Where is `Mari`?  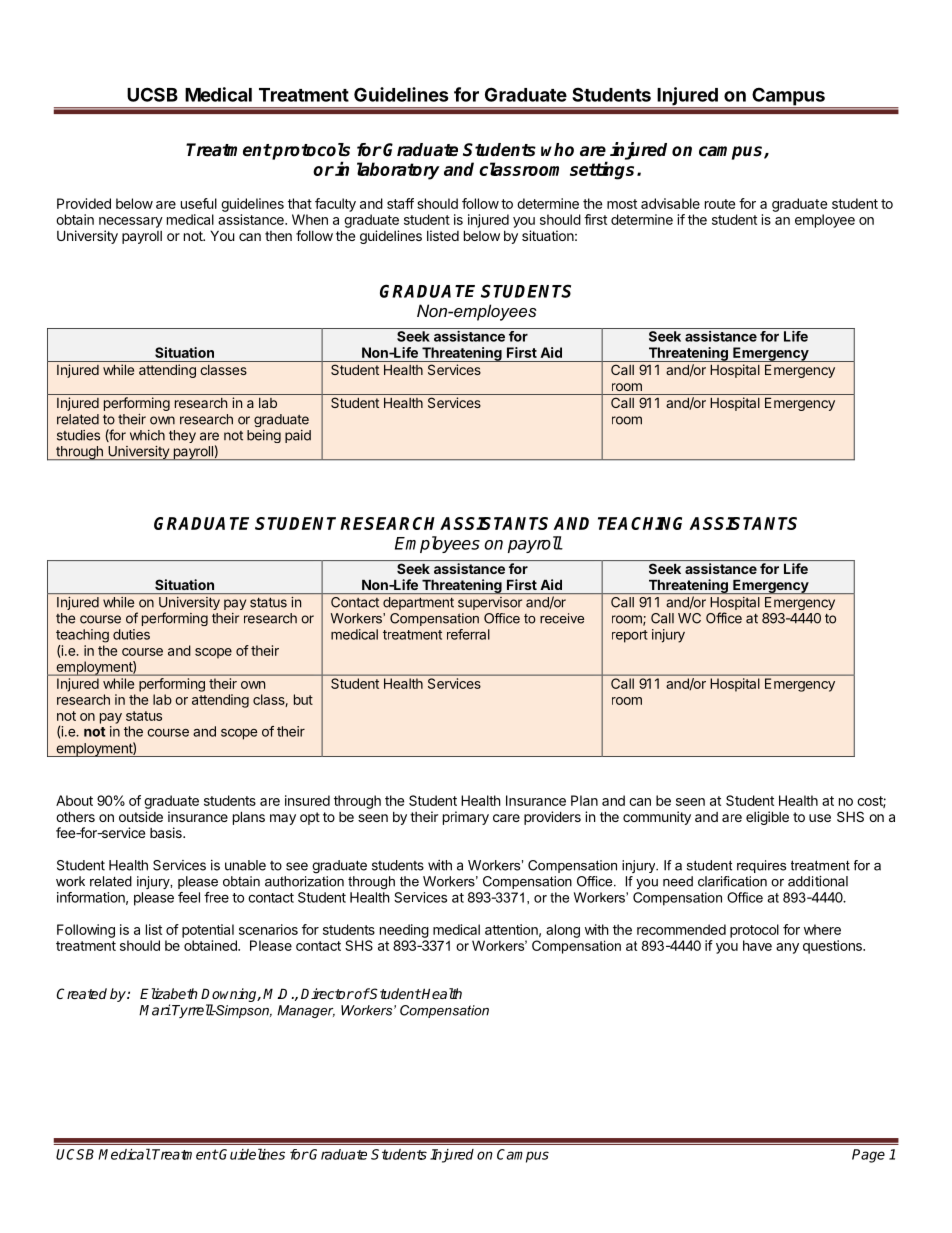
Mari is located at coordinates (155, 1010).
